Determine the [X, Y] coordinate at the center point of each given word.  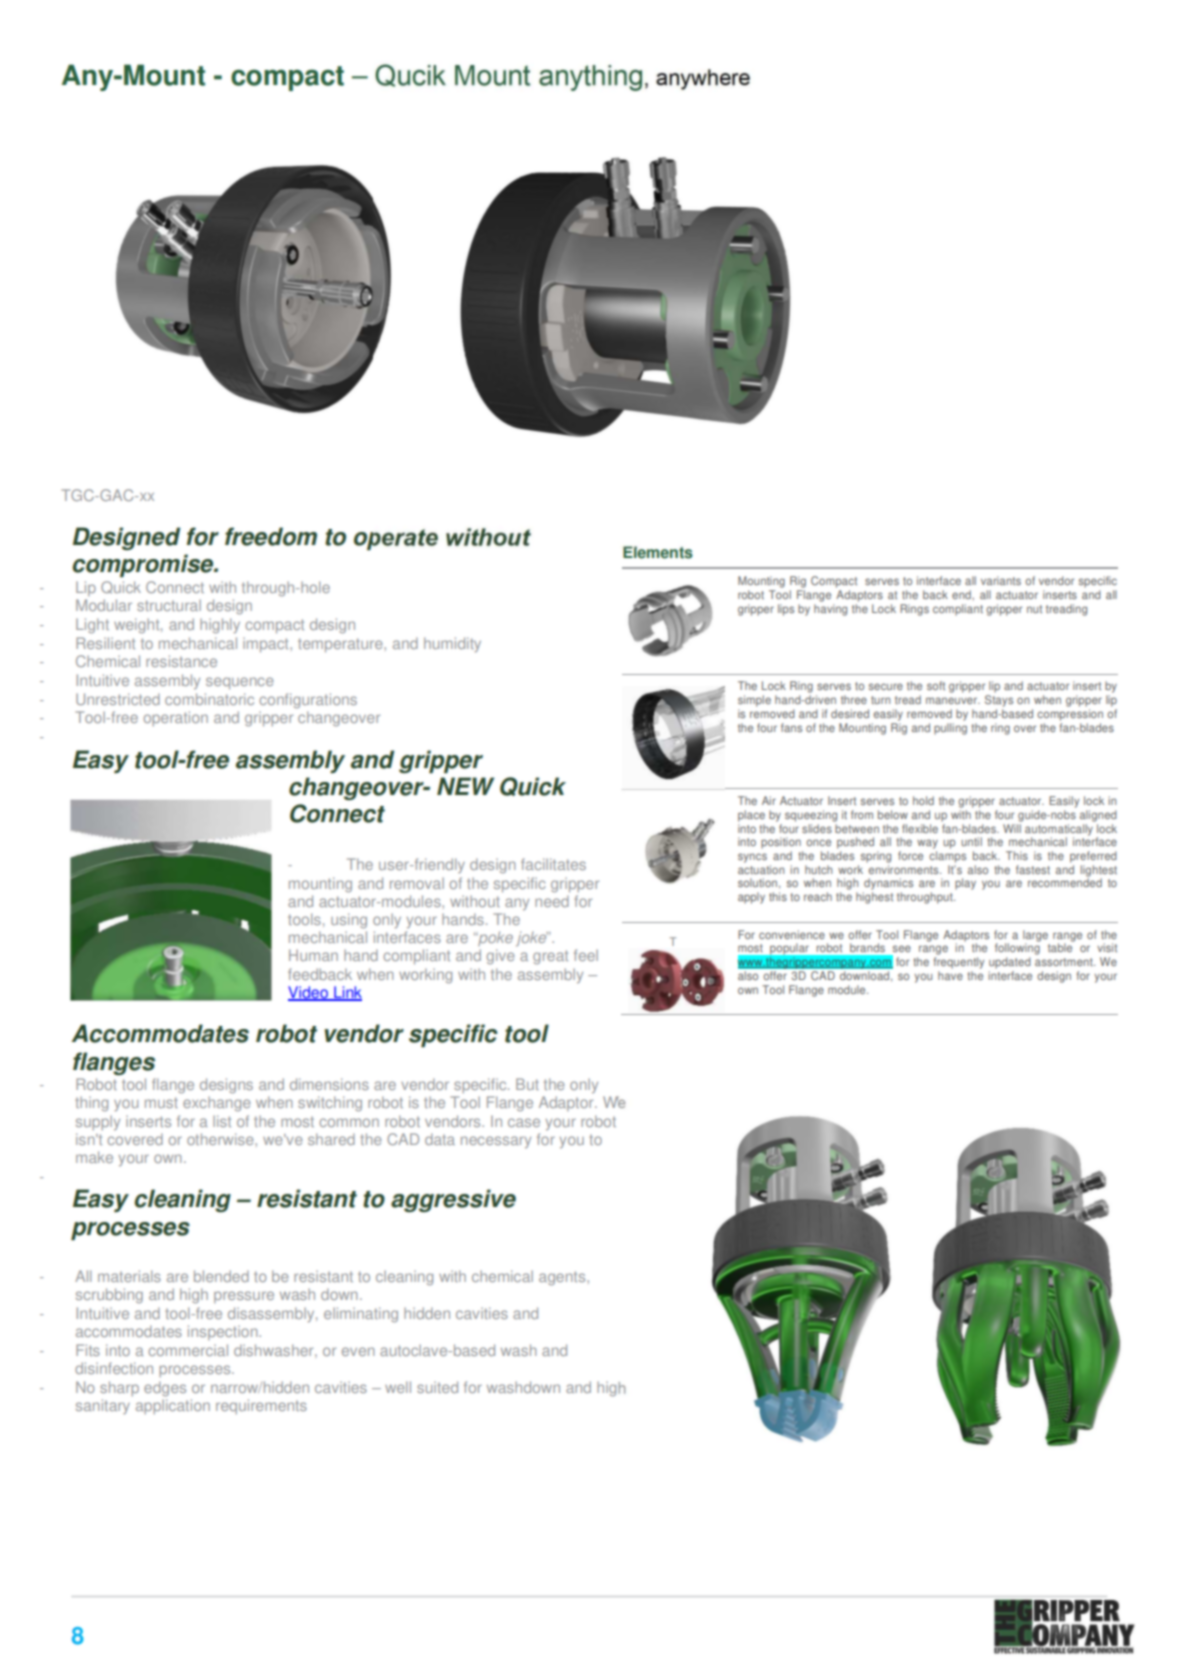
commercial [188, 1350]
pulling [950, 727]
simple [754, 701]
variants [1001, 580]
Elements [658, 552]
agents [563, 1278]
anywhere [703, 79]
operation [176, 718]
